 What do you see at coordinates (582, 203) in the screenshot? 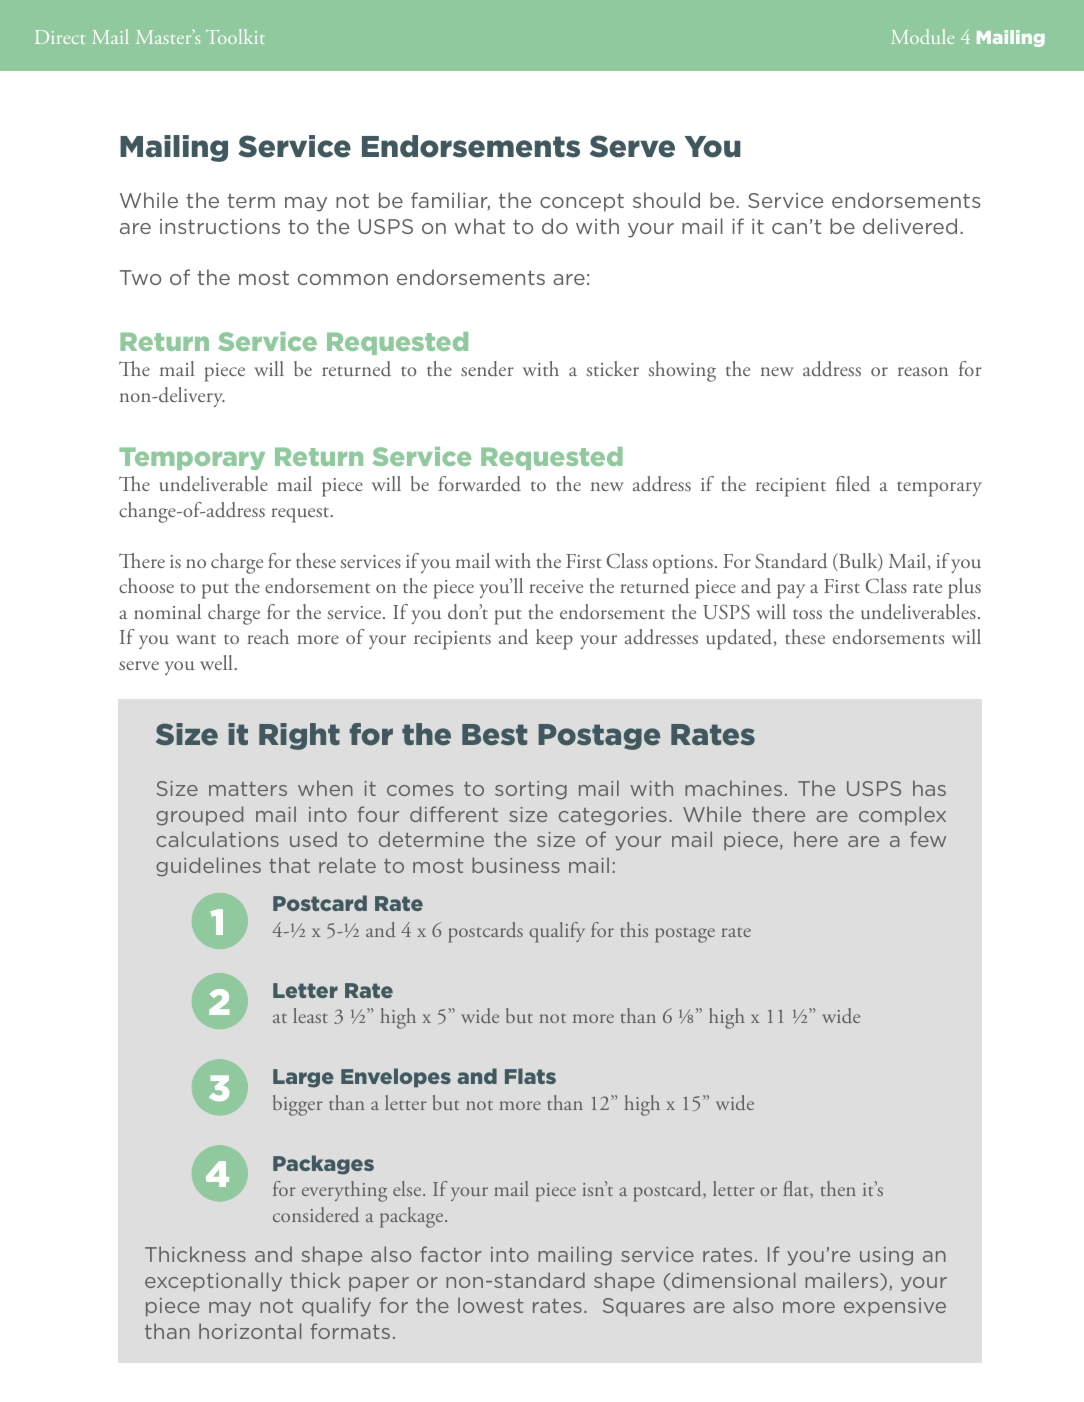
I see `concept` at bounding box center [582, 203].
